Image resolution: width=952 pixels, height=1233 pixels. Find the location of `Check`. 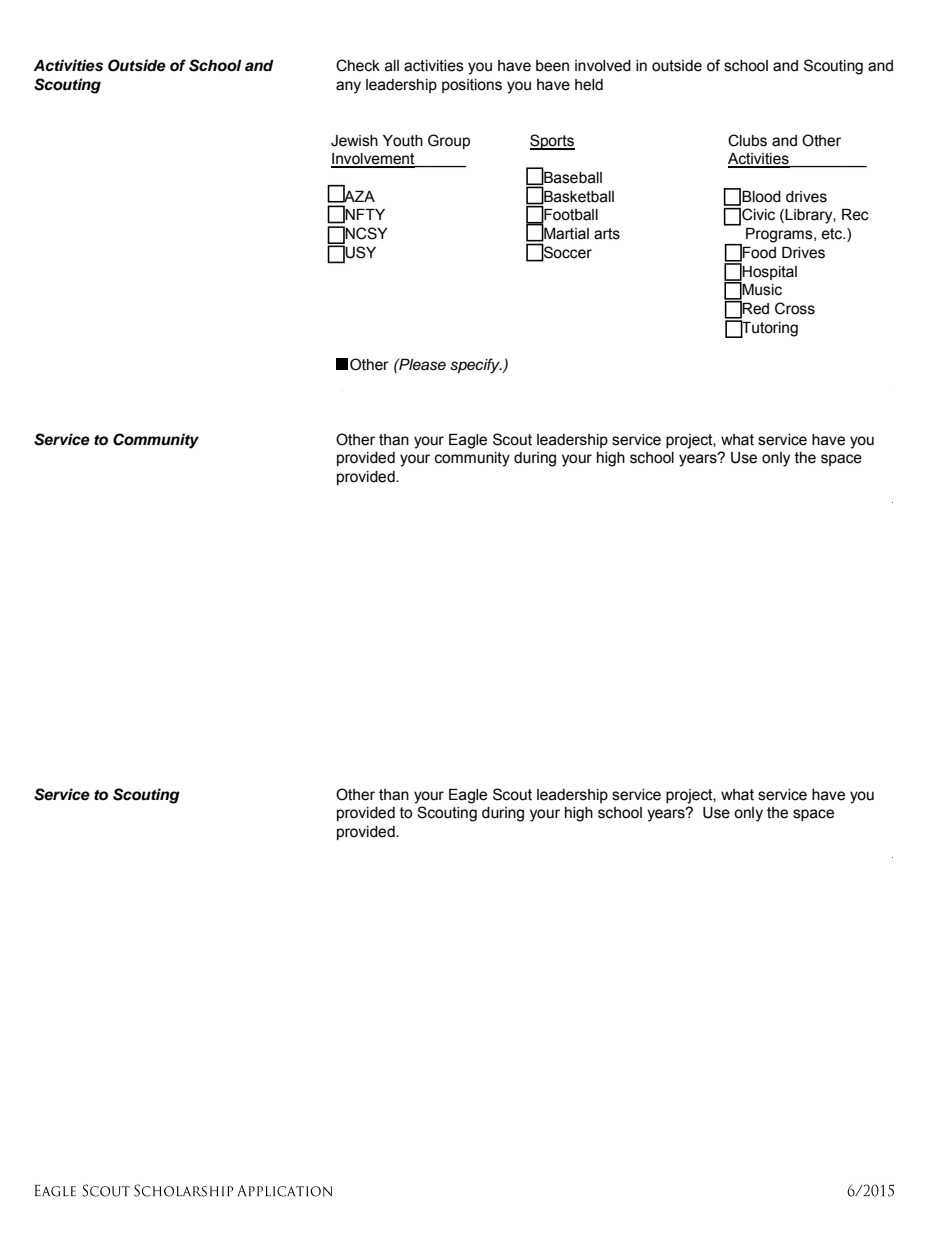

Check is located at coordinates (358, 65).
